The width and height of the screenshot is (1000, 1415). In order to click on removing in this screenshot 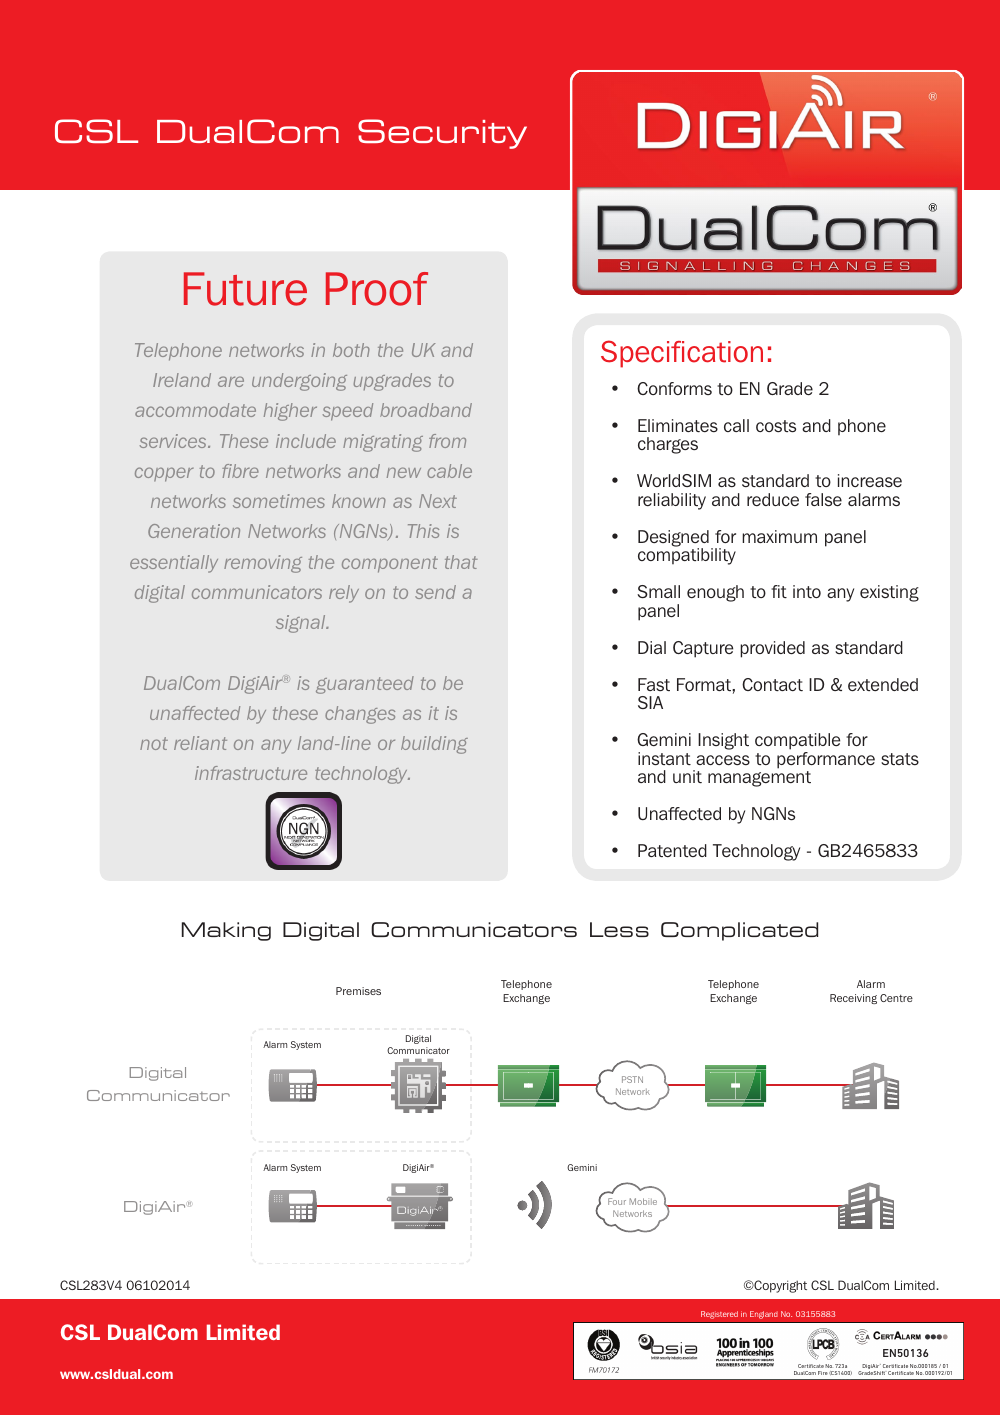, I will do `click(263, 564)`.
